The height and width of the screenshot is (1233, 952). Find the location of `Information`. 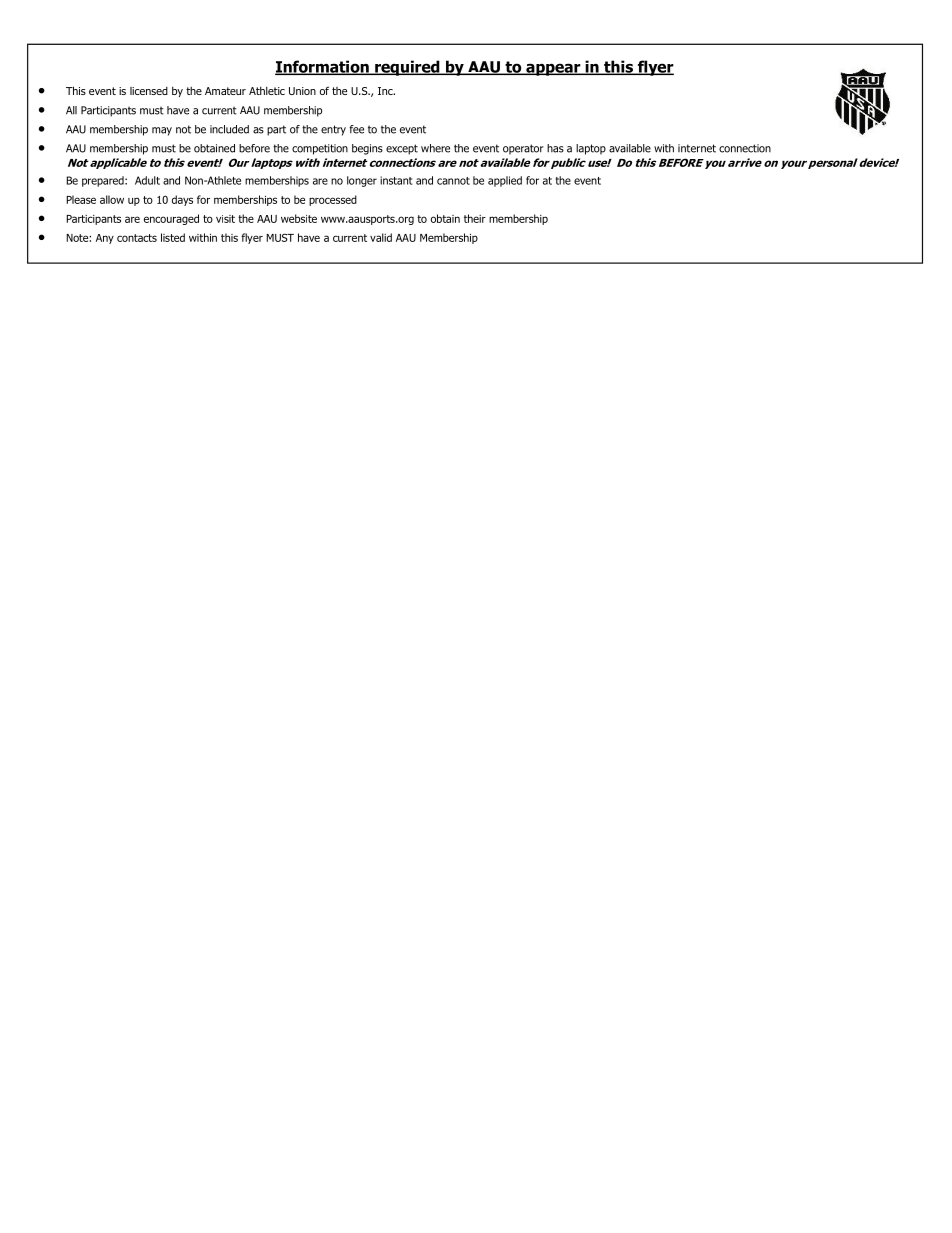

Information is located at coordinates (323, 67).
